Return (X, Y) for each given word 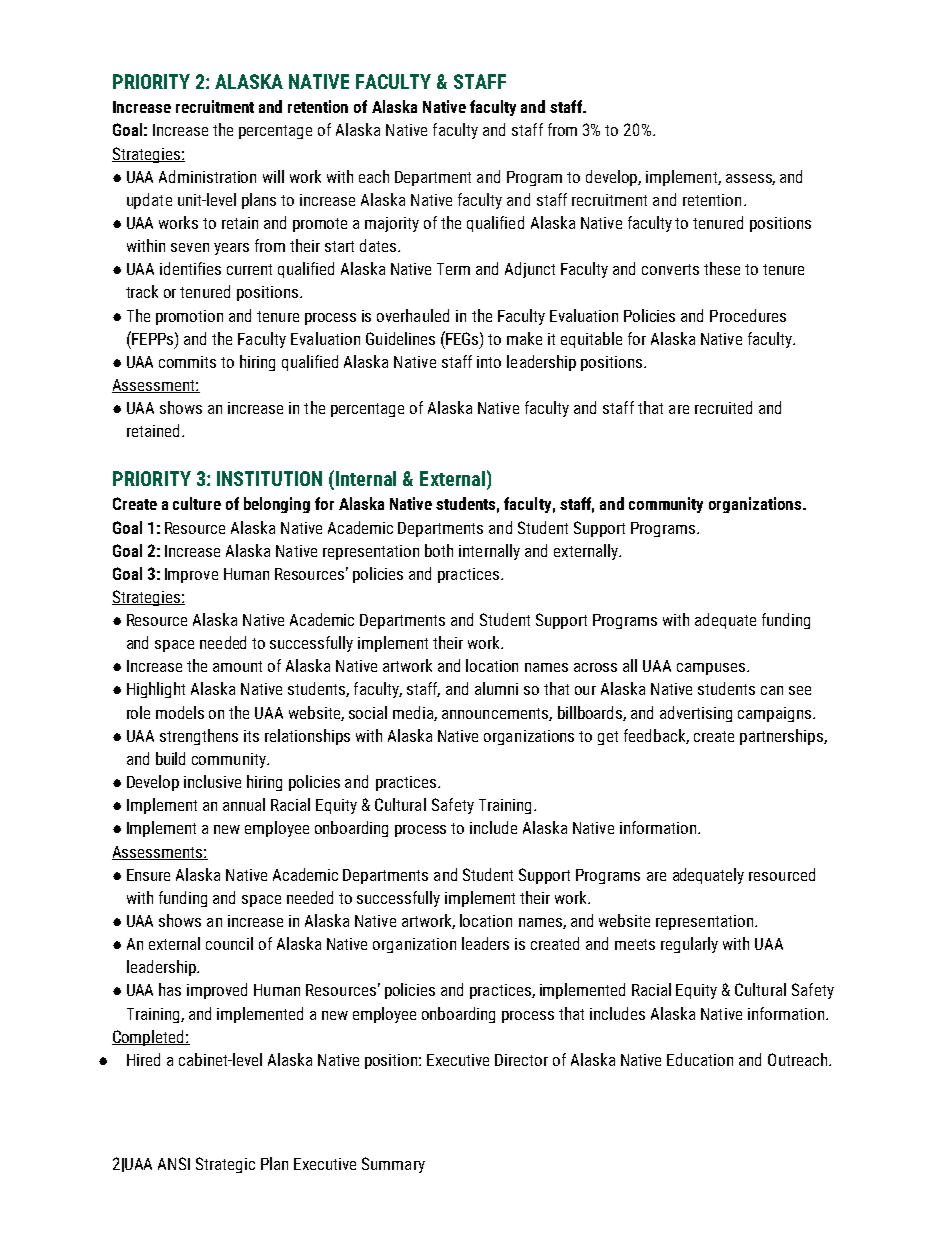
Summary (393, 1165)
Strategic (225, 1165)
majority (392, 224)
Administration (207, 176)
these (722, 268)
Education (700, 1059)
